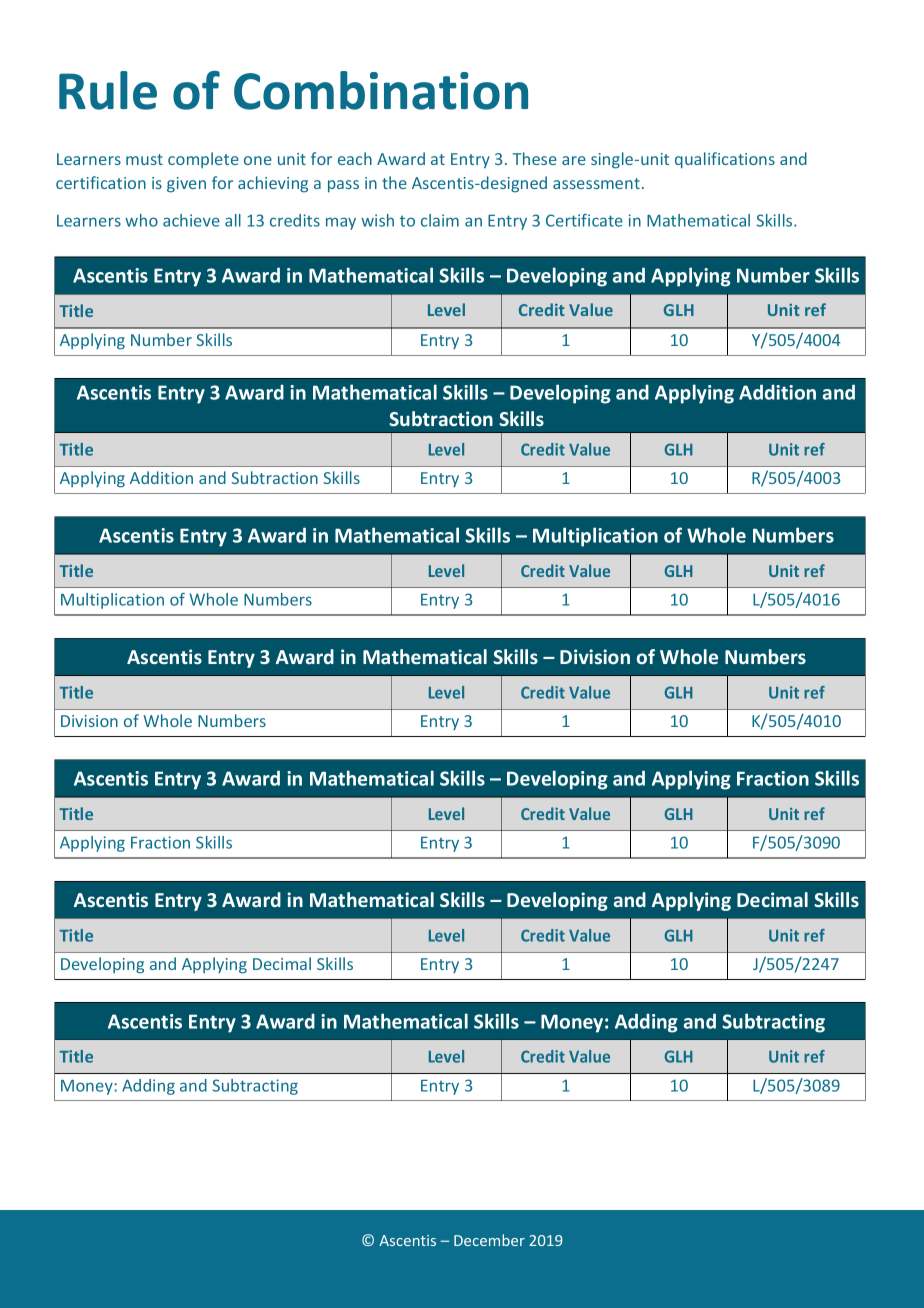 Image resolution: width=924 pixels, height=1308 pixels. Describe the element at coordinates (489, 1240) in the screenshot. I see `December` at that location.
